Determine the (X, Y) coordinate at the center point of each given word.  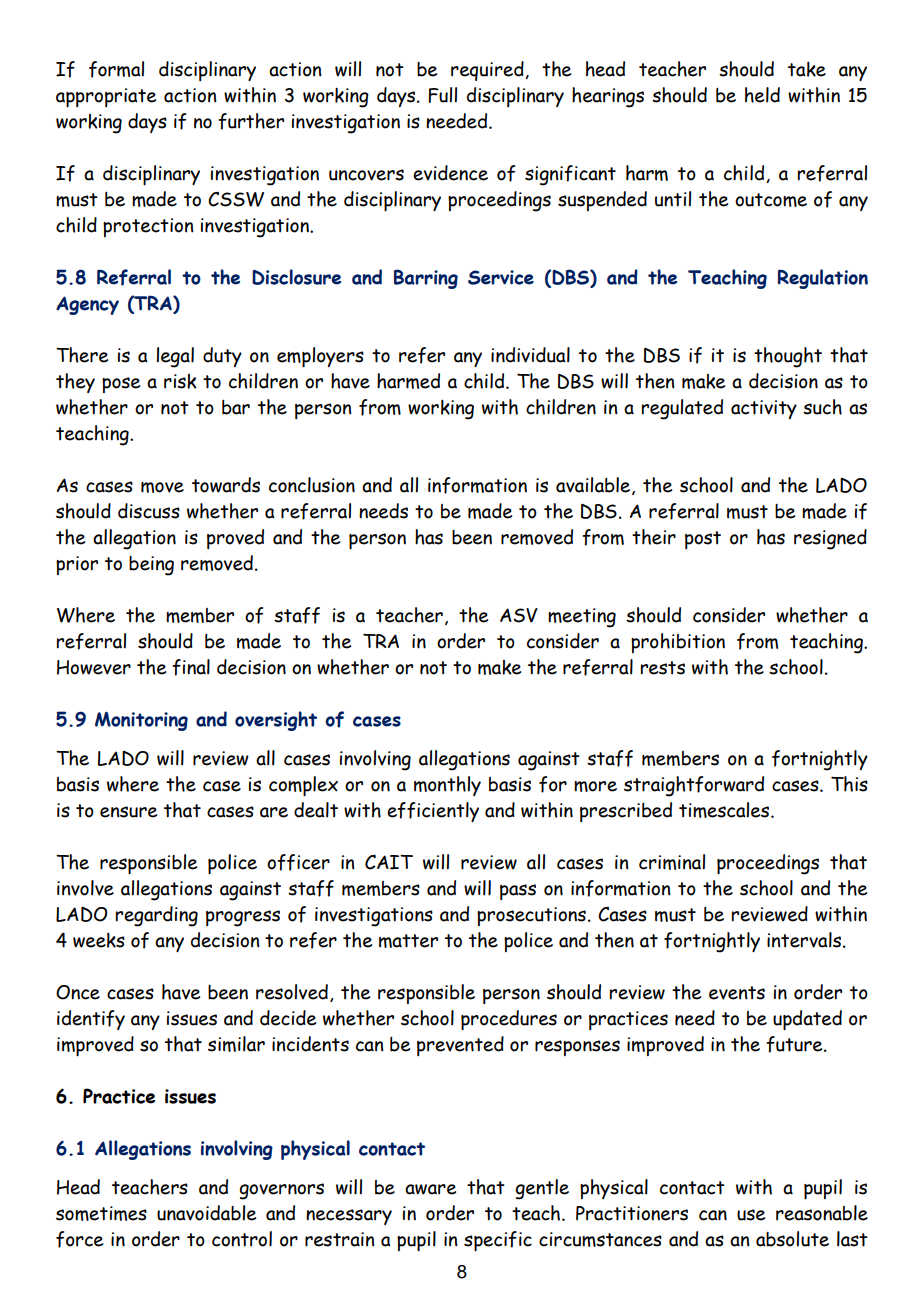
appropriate (106, 97)
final (191, 667)
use (751, 1215)
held (762, 95)
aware (430, 1189)
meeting (582, 618)
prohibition (678, 643)
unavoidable (206, 1213)
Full (442, 95)
